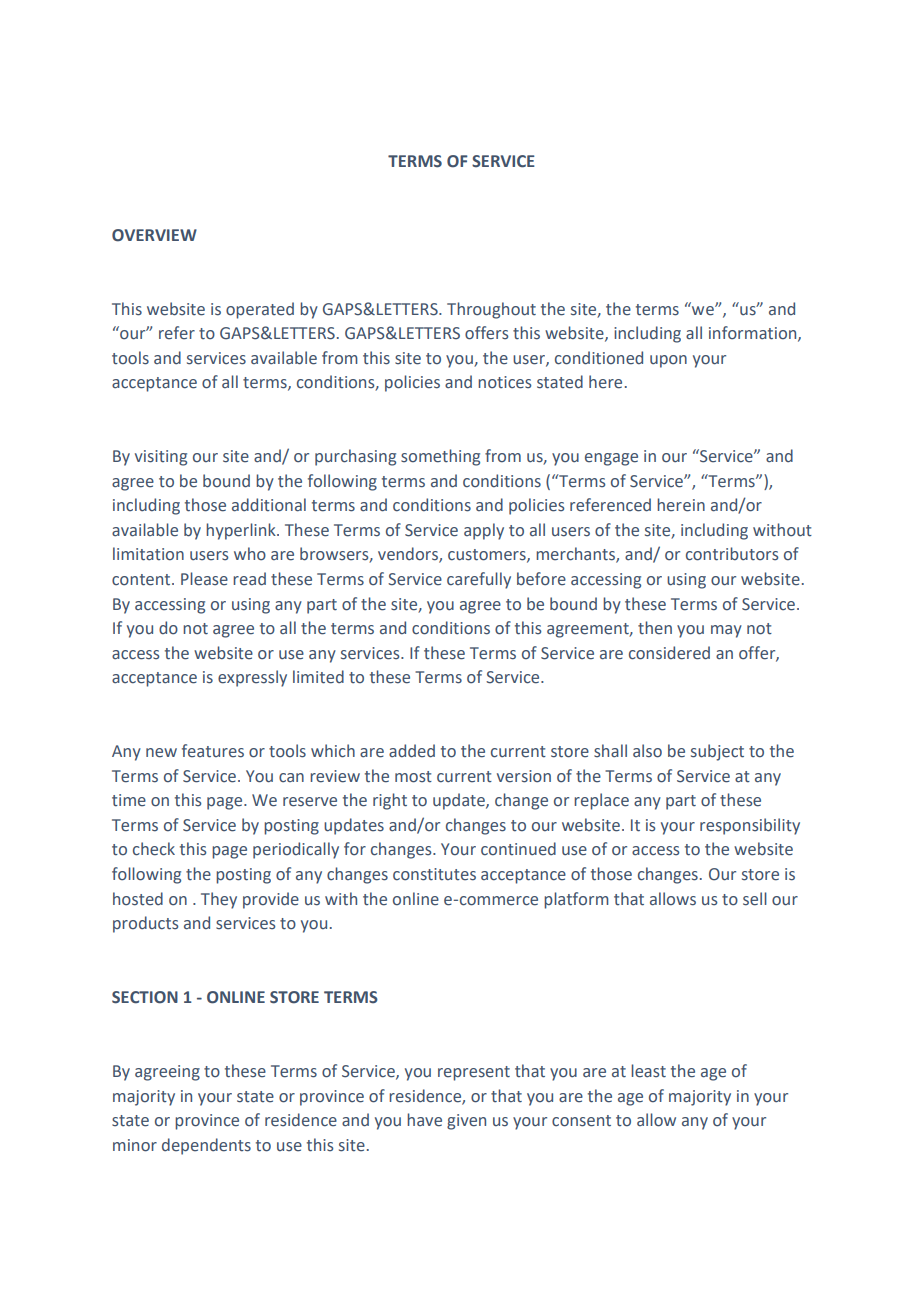  I want to click on dependents, so click(206, 1146).
